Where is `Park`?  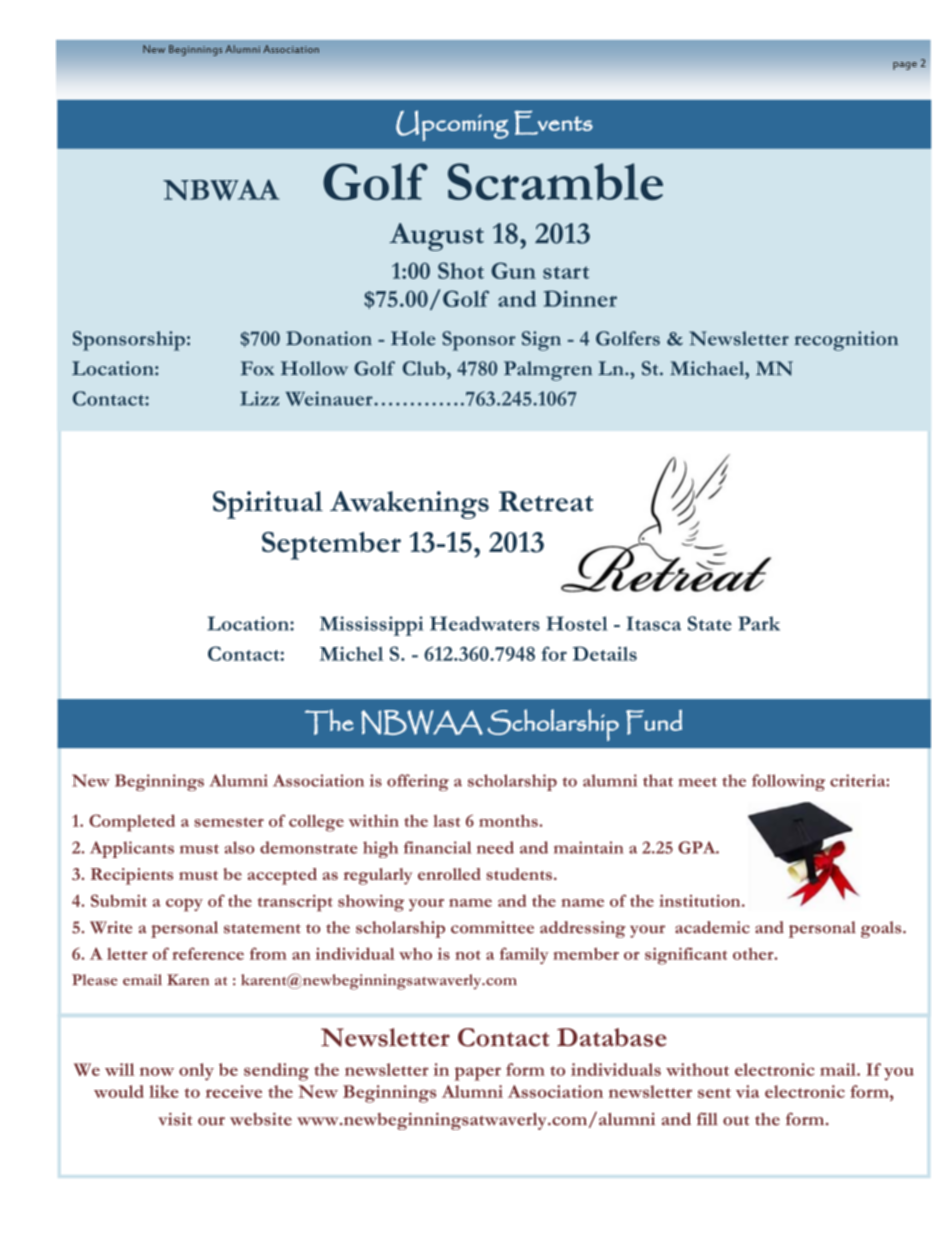 Park is located at coordinates (759, 623).
